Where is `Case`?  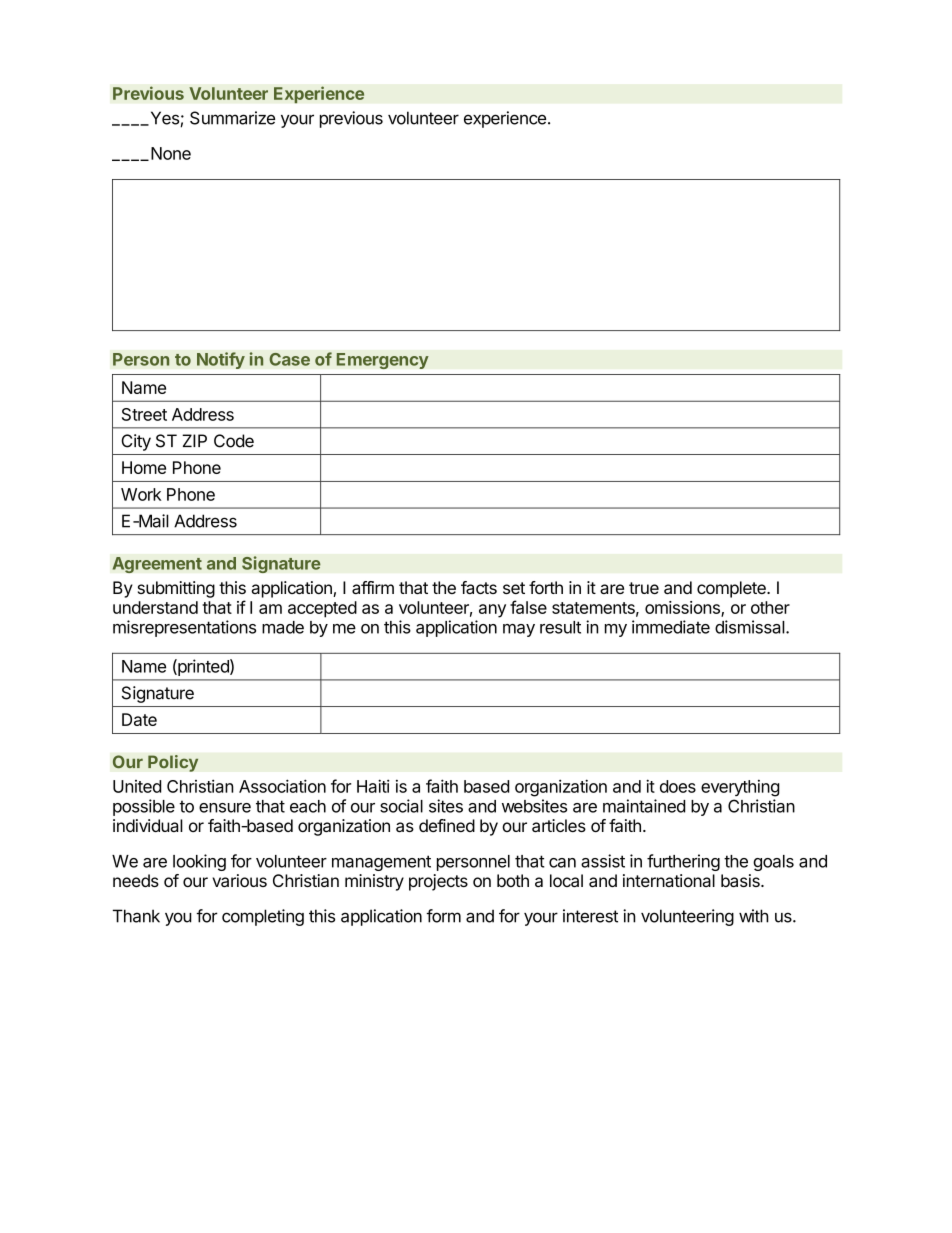
Case is located at coordinates (289, 359).
